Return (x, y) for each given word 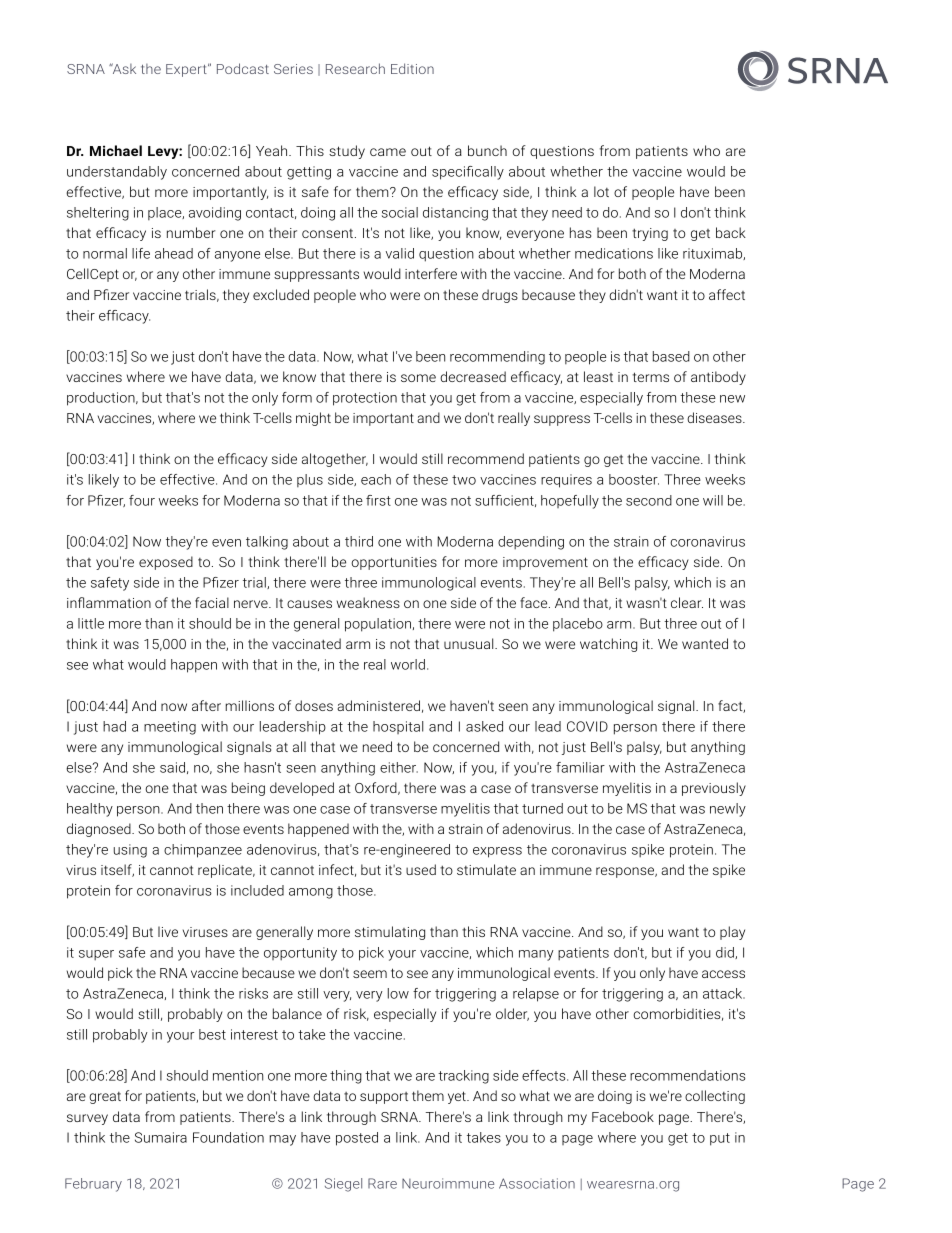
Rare (382, 1183)
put (720, 1139)
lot (601, 191)
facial (212, 602)
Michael (116, 150)
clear (687, 602)
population (378, 625)
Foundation (228, 1137)
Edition (412, 68)
